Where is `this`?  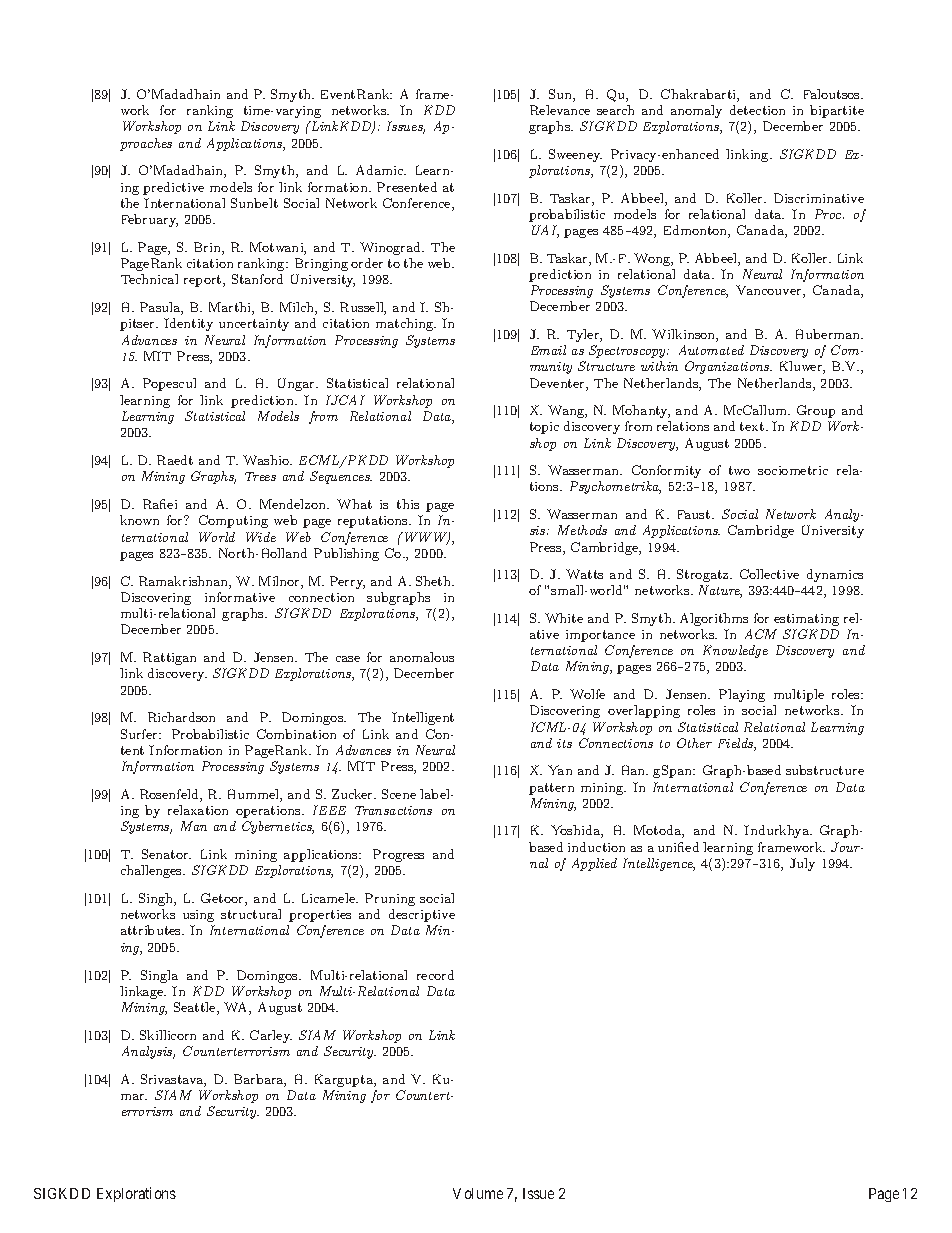
this is located at coordinates (408, 504).
